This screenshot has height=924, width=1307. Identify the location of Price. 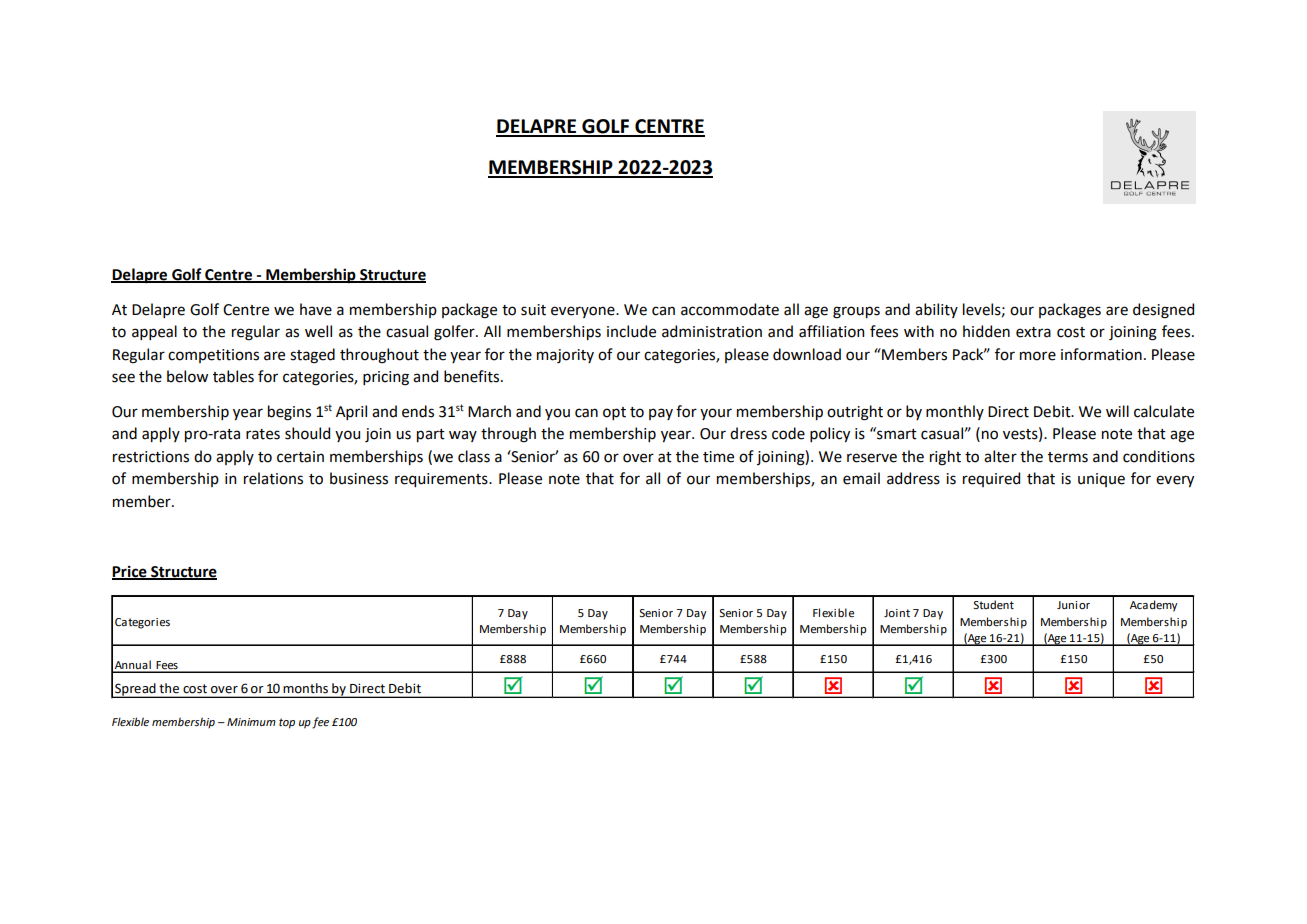
(130, 572).
